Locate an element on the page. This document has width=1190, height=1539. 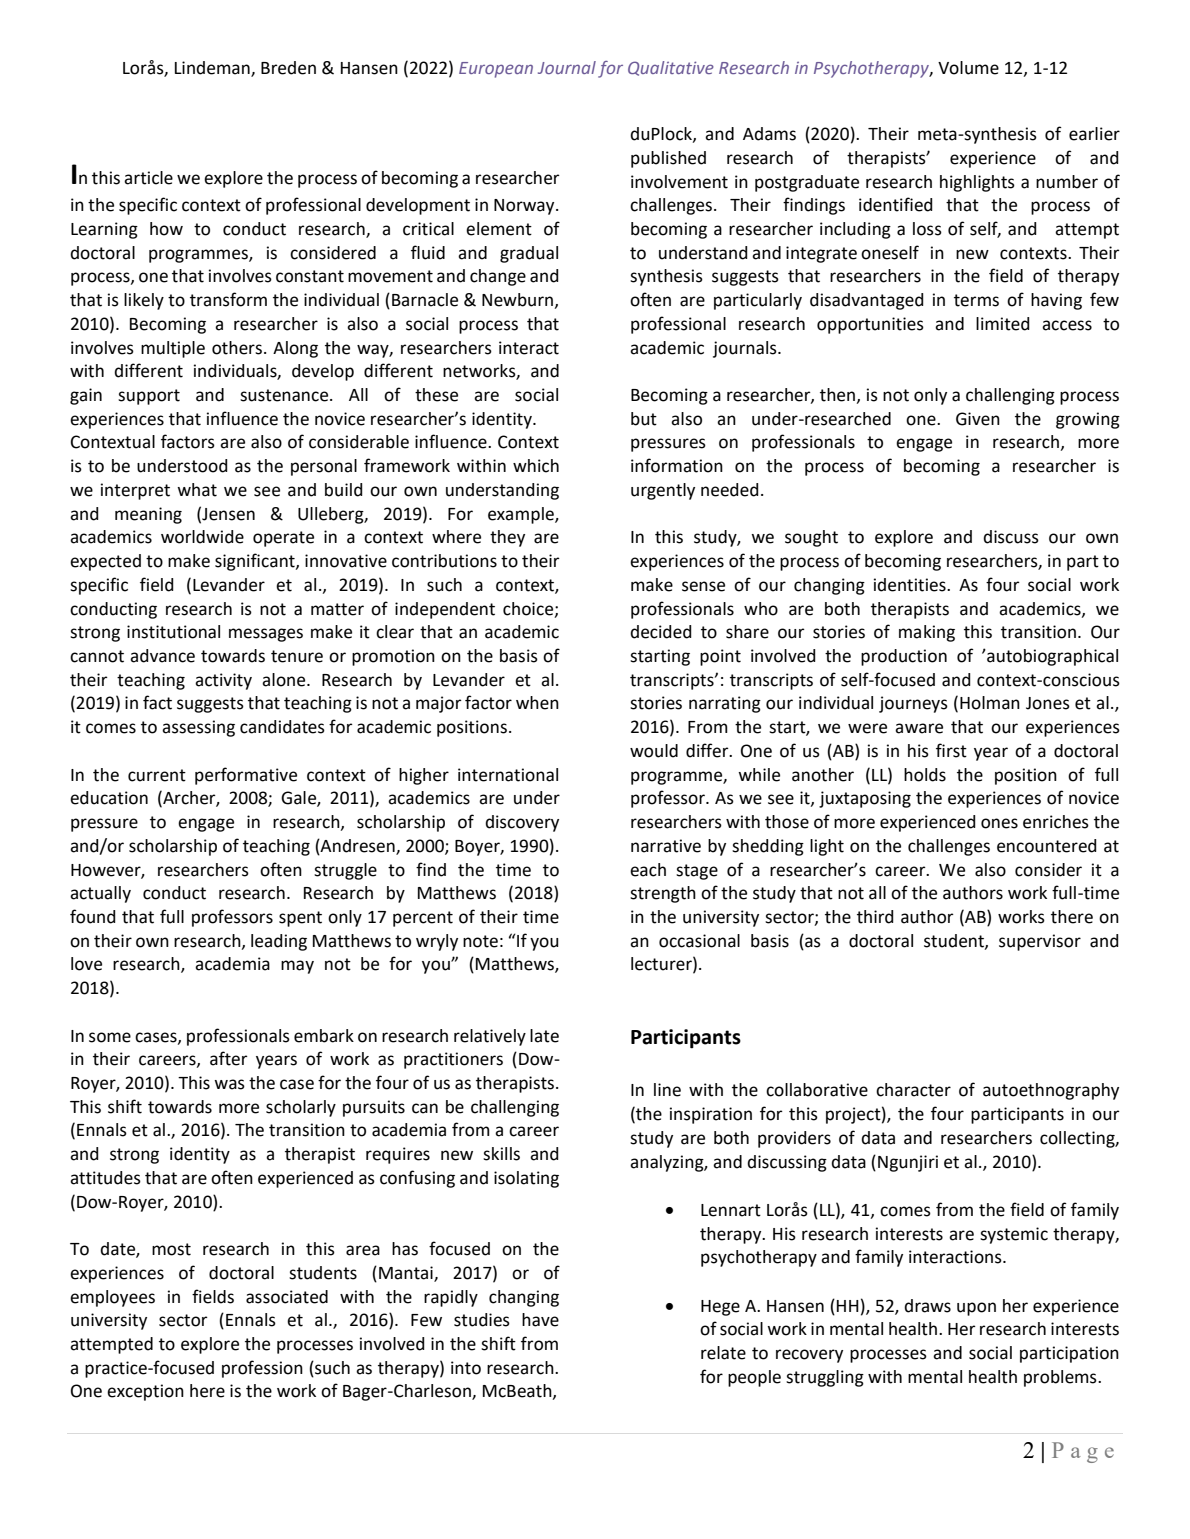
exception is located at coordinates (145, 1392).
